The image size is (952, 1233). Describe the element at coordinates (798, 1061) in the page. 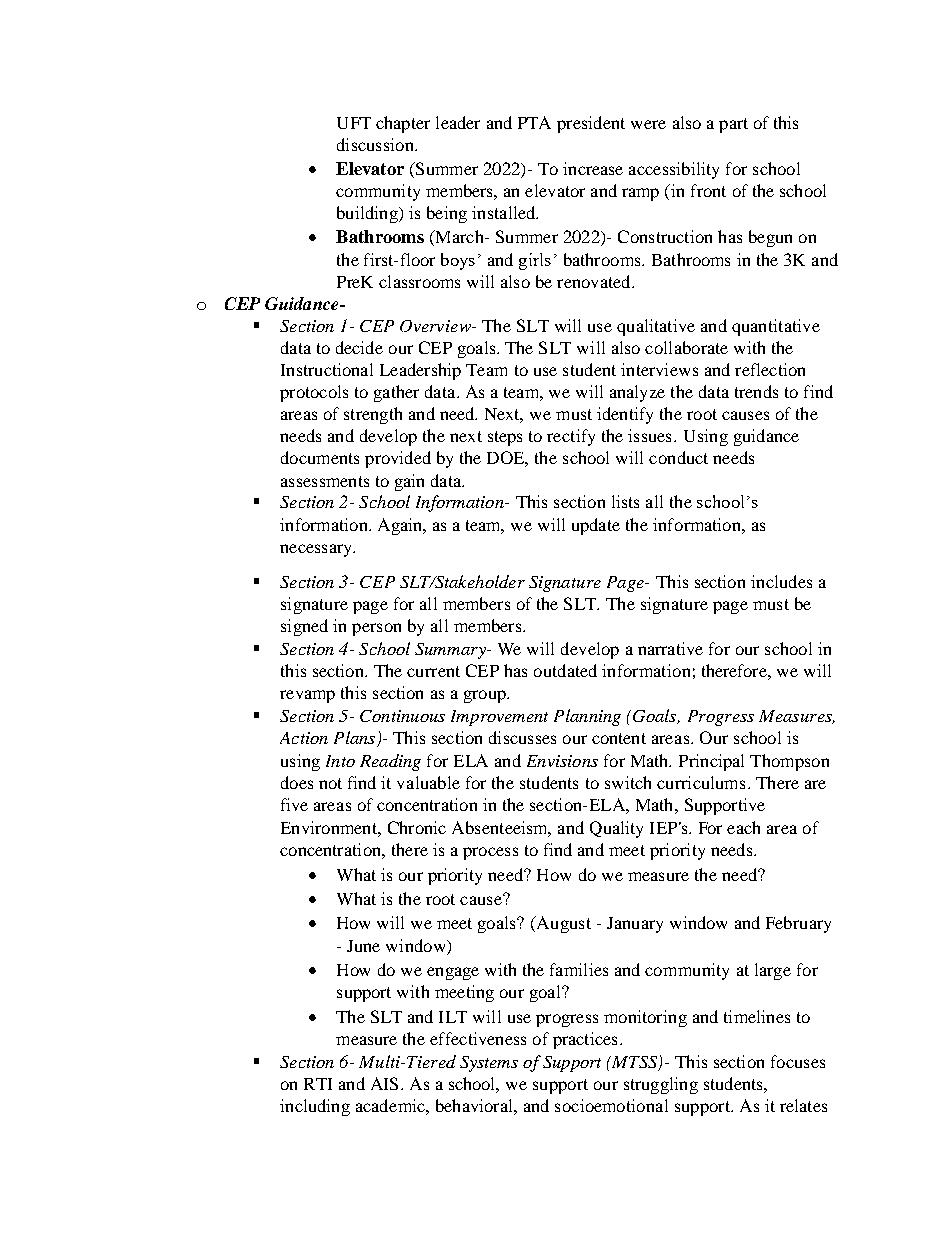

I see `focuses` at that location.
